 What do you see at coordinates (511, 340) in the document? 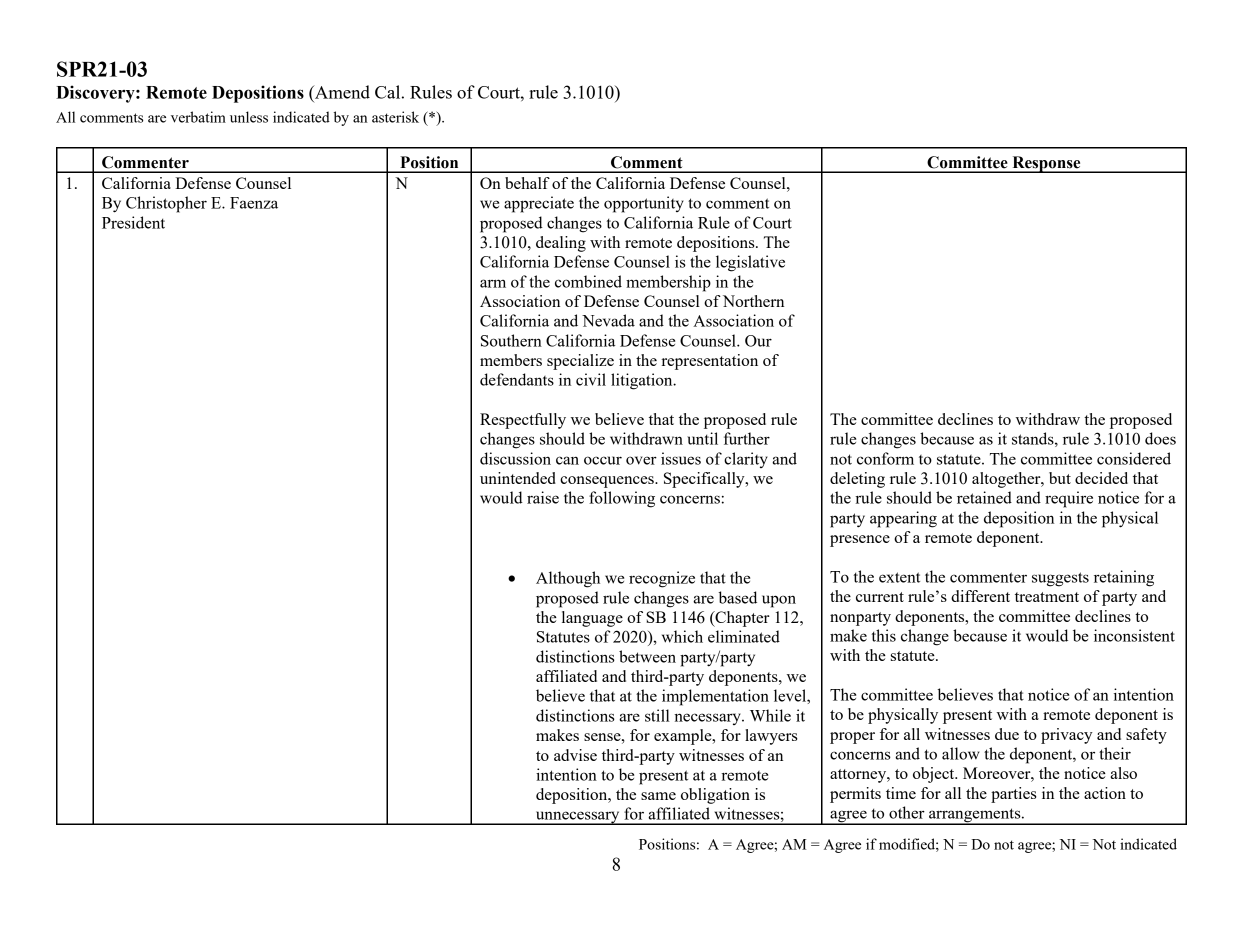
I see `Southern` at bounding box center [511, 340].
